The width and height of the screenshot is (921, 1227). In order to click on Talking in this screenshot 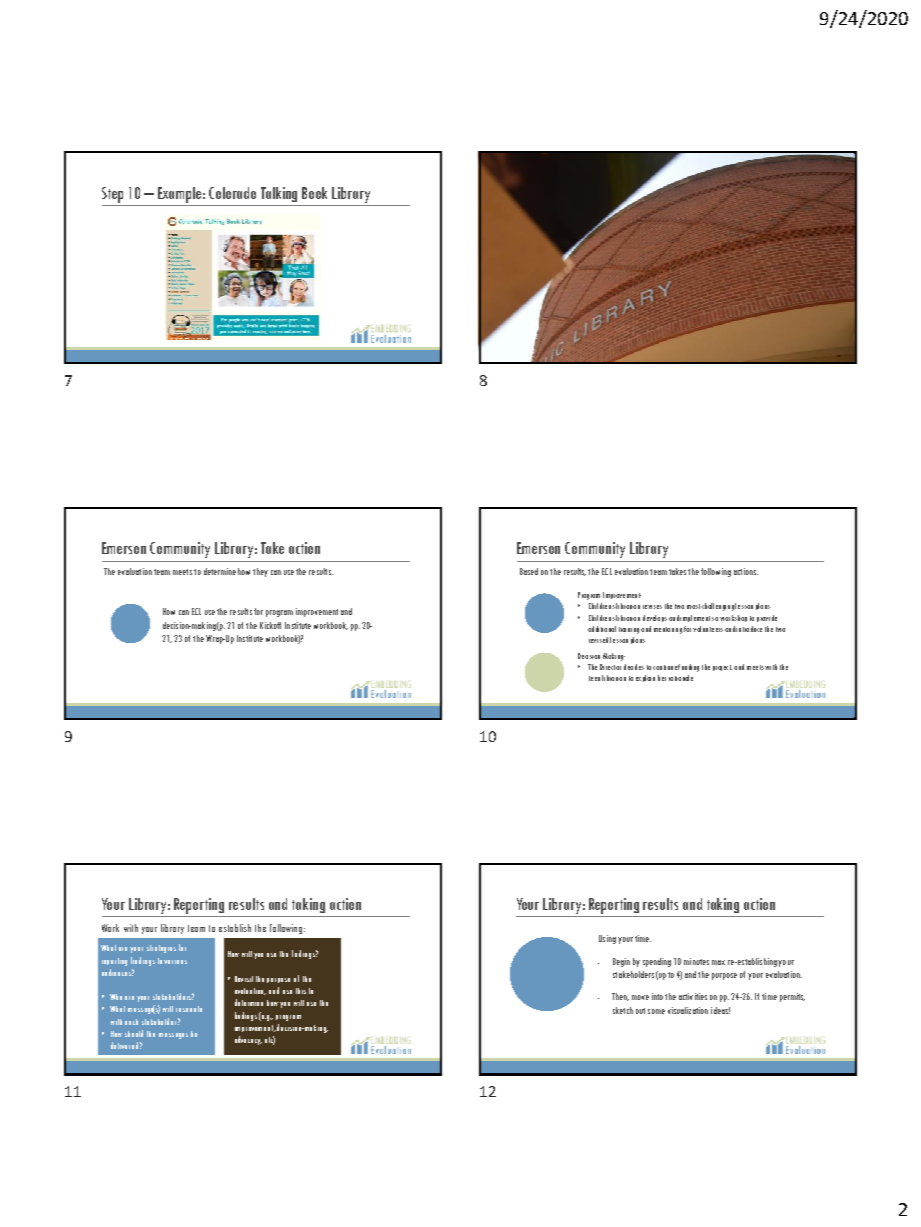, I will do `click(279, 194)`.
